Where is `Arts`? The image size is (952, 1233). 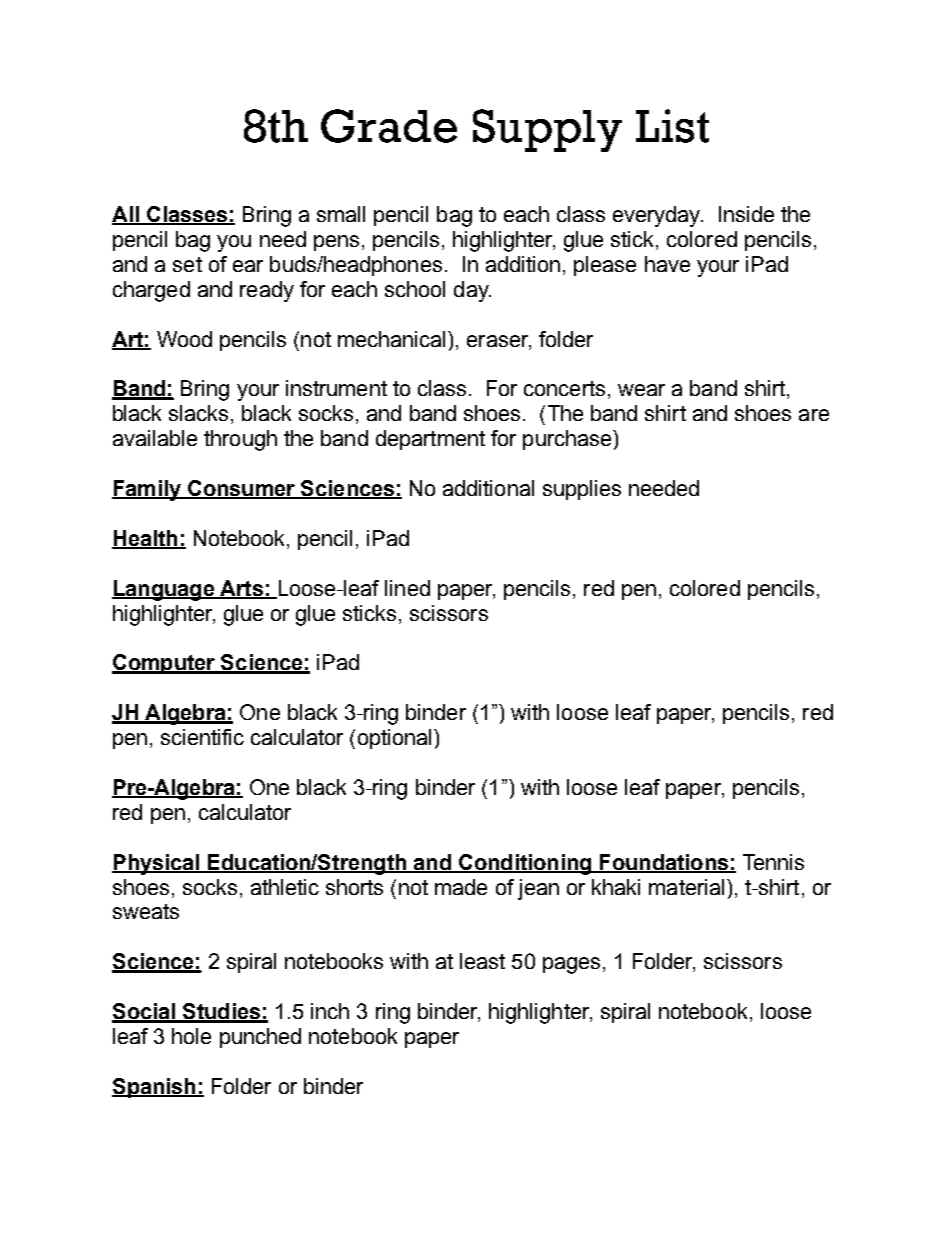
Arts is located at coordinates (241, 589).
